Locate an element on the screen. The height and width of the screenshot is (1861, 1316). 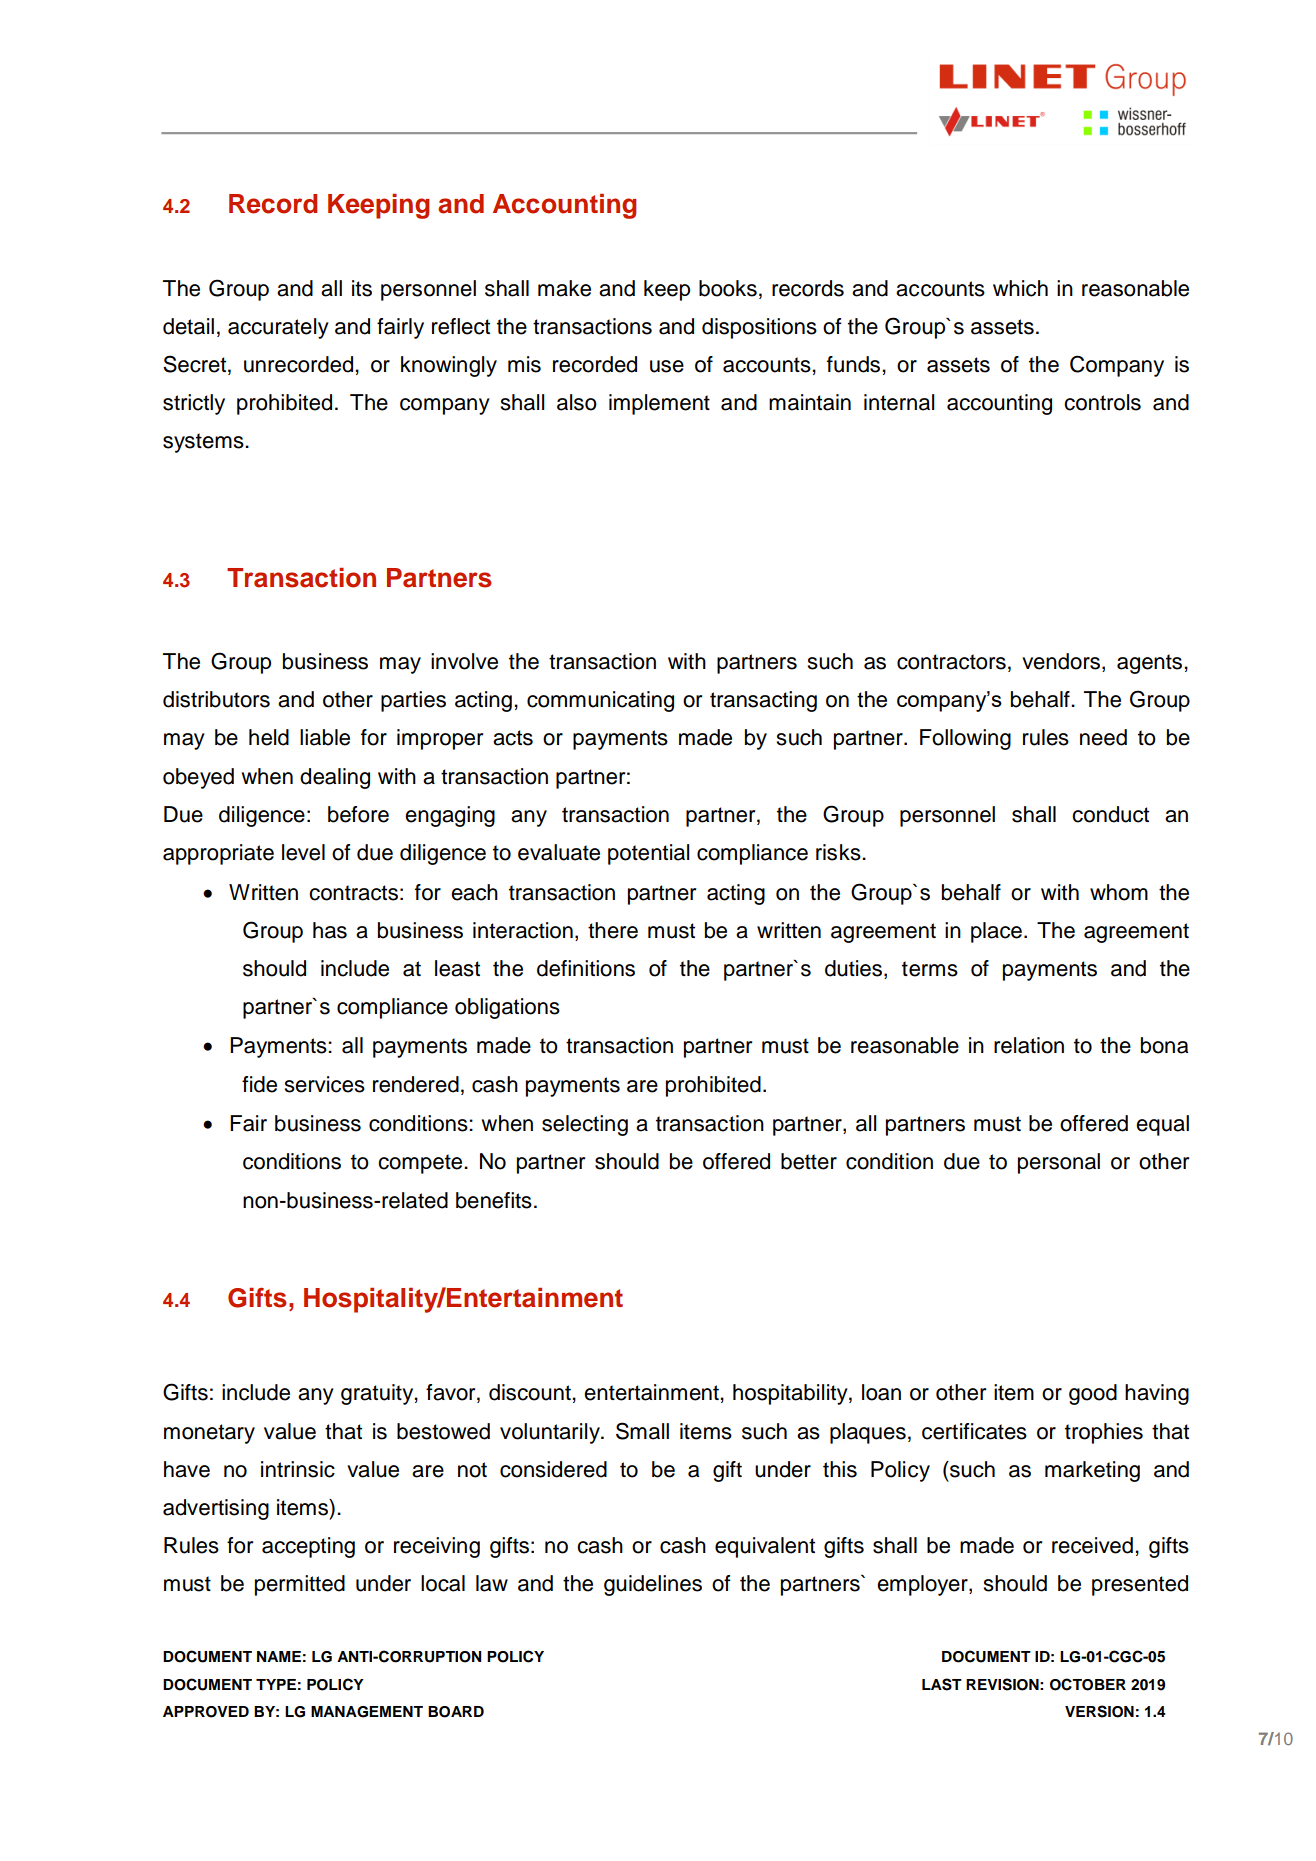
use is located at coordinates (667, 366).
